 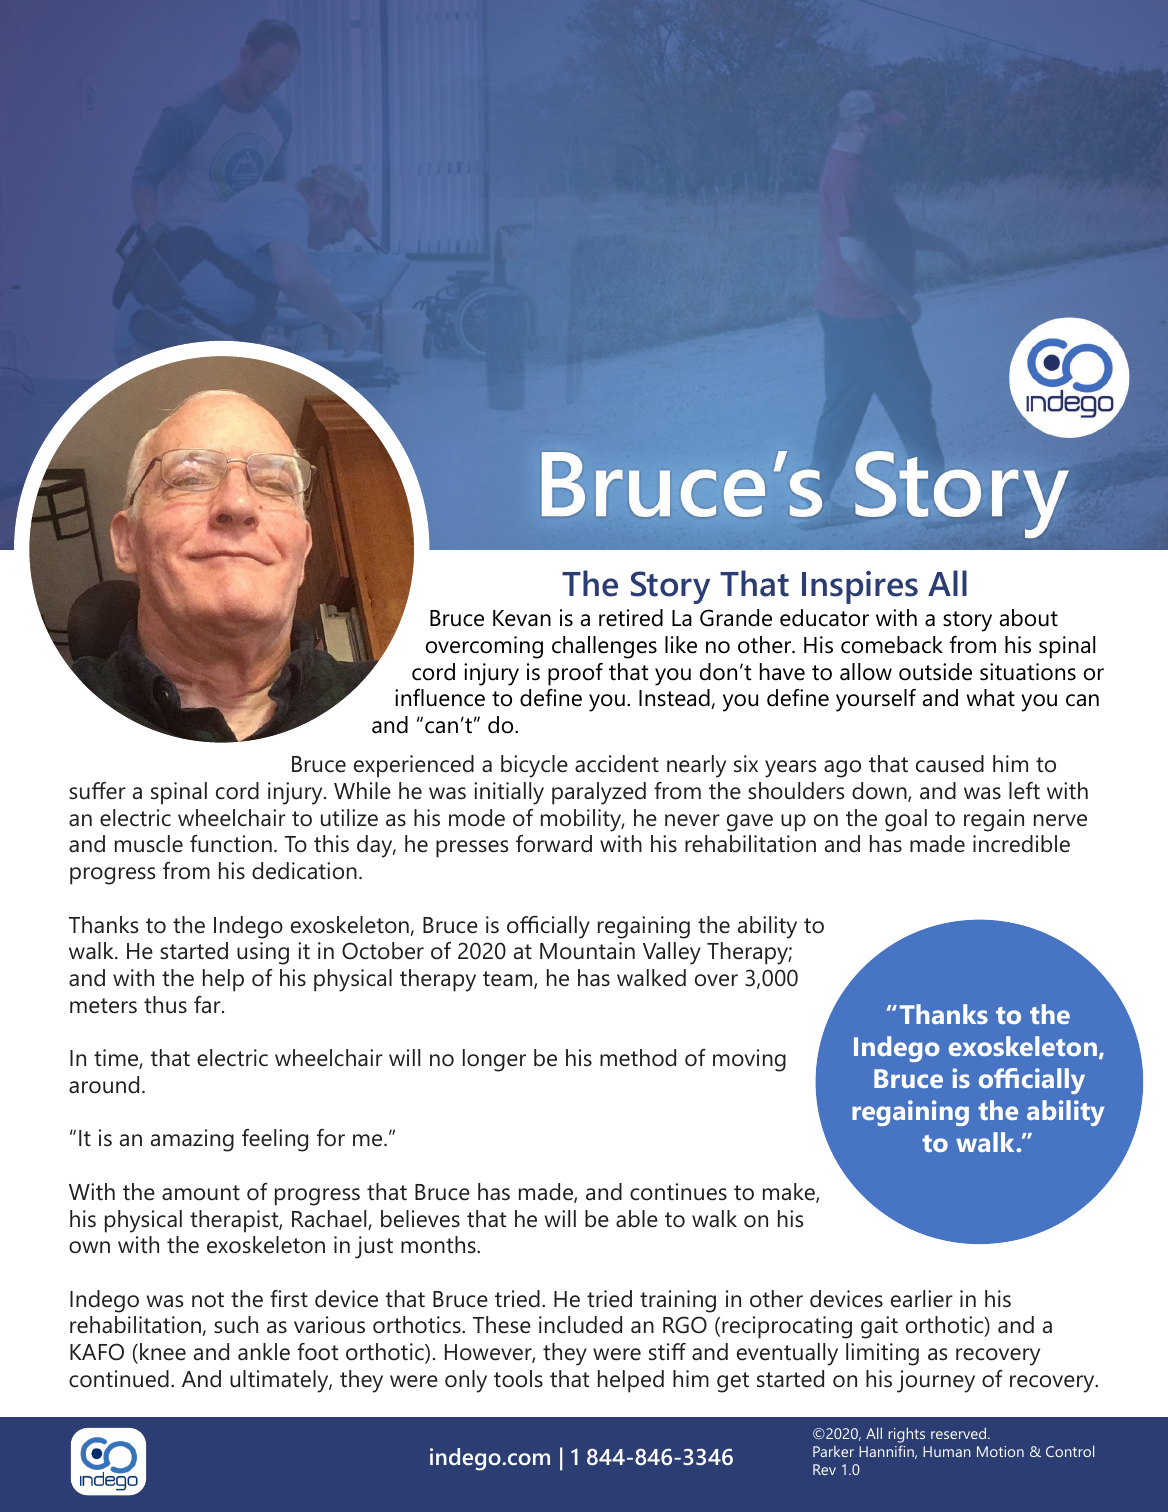 What do you see at coordinates (201, 1193) in the image?
I see `amount` at bounding box center [201, 1193].
